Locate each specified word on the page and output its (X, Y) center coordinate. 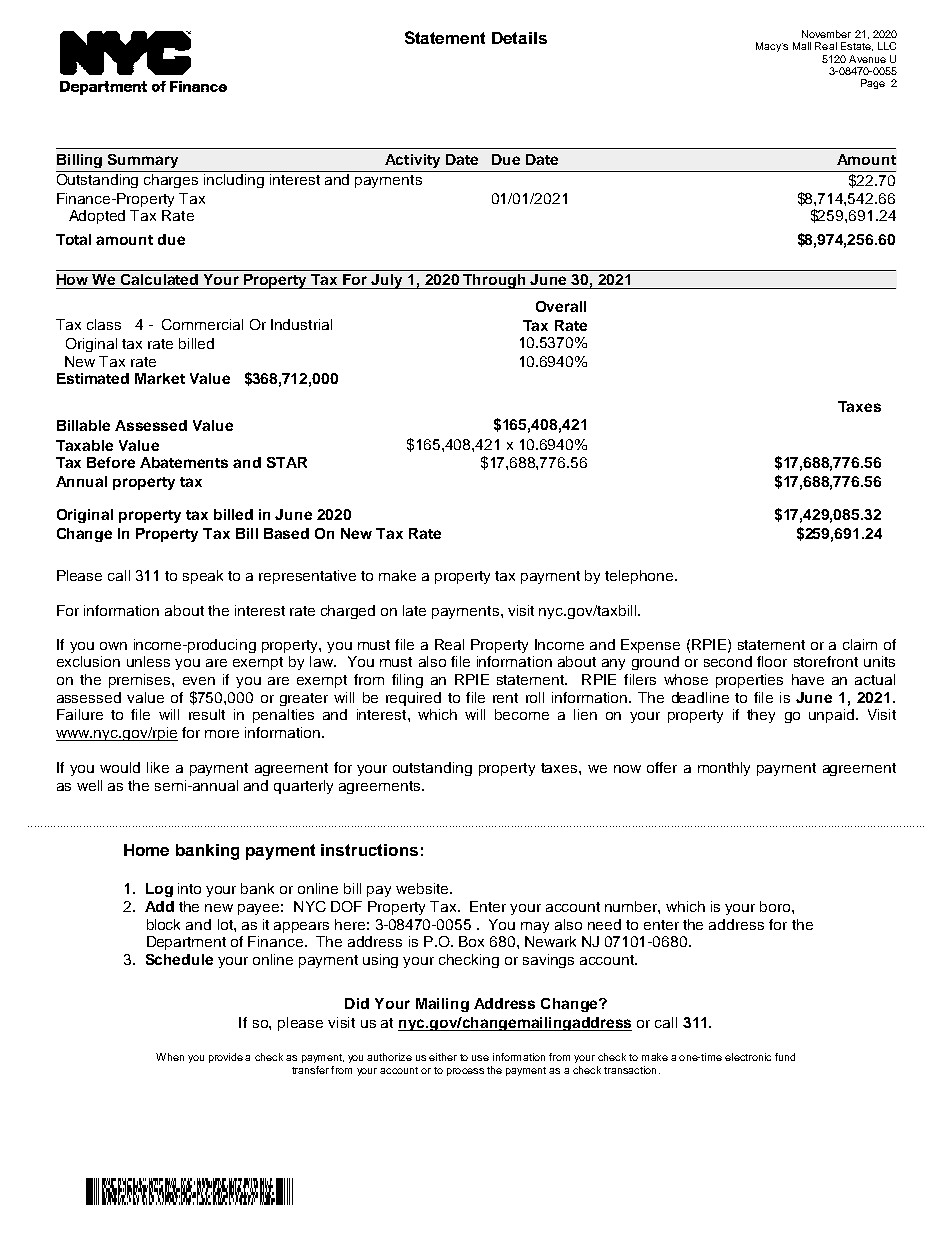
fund (785, 1057)
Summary (143, 161)
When (170, 1057)
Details (519, 38)
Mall (802, 46)
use (480, 1058)
